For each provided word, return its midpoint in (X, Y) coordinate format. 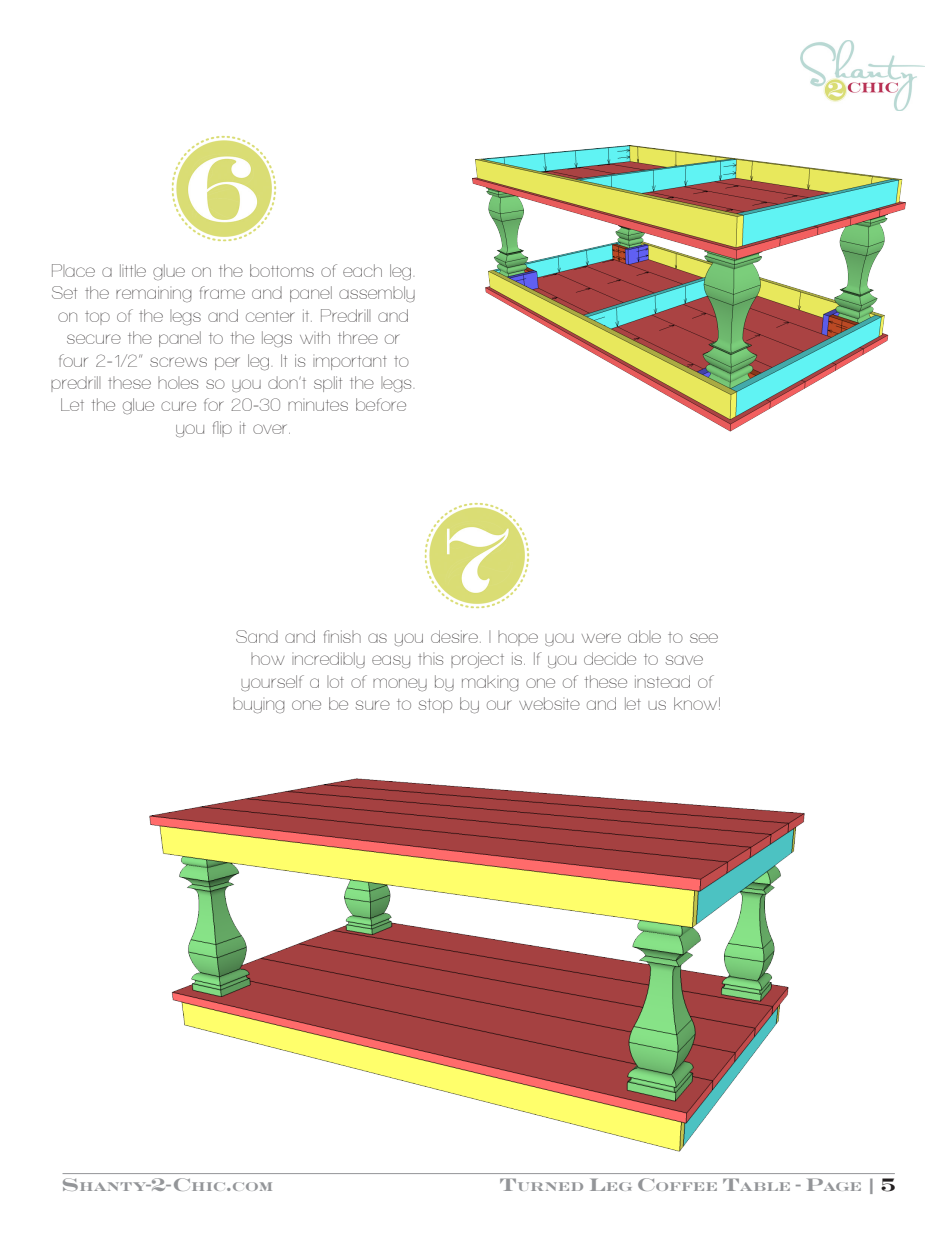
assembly (377, 294)
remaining (154, 294)
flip (222, 429)
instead (662, 681)
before (381, 404)
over (271, 429)
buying (259, 706)
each (362, 270)
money (400, 684)
